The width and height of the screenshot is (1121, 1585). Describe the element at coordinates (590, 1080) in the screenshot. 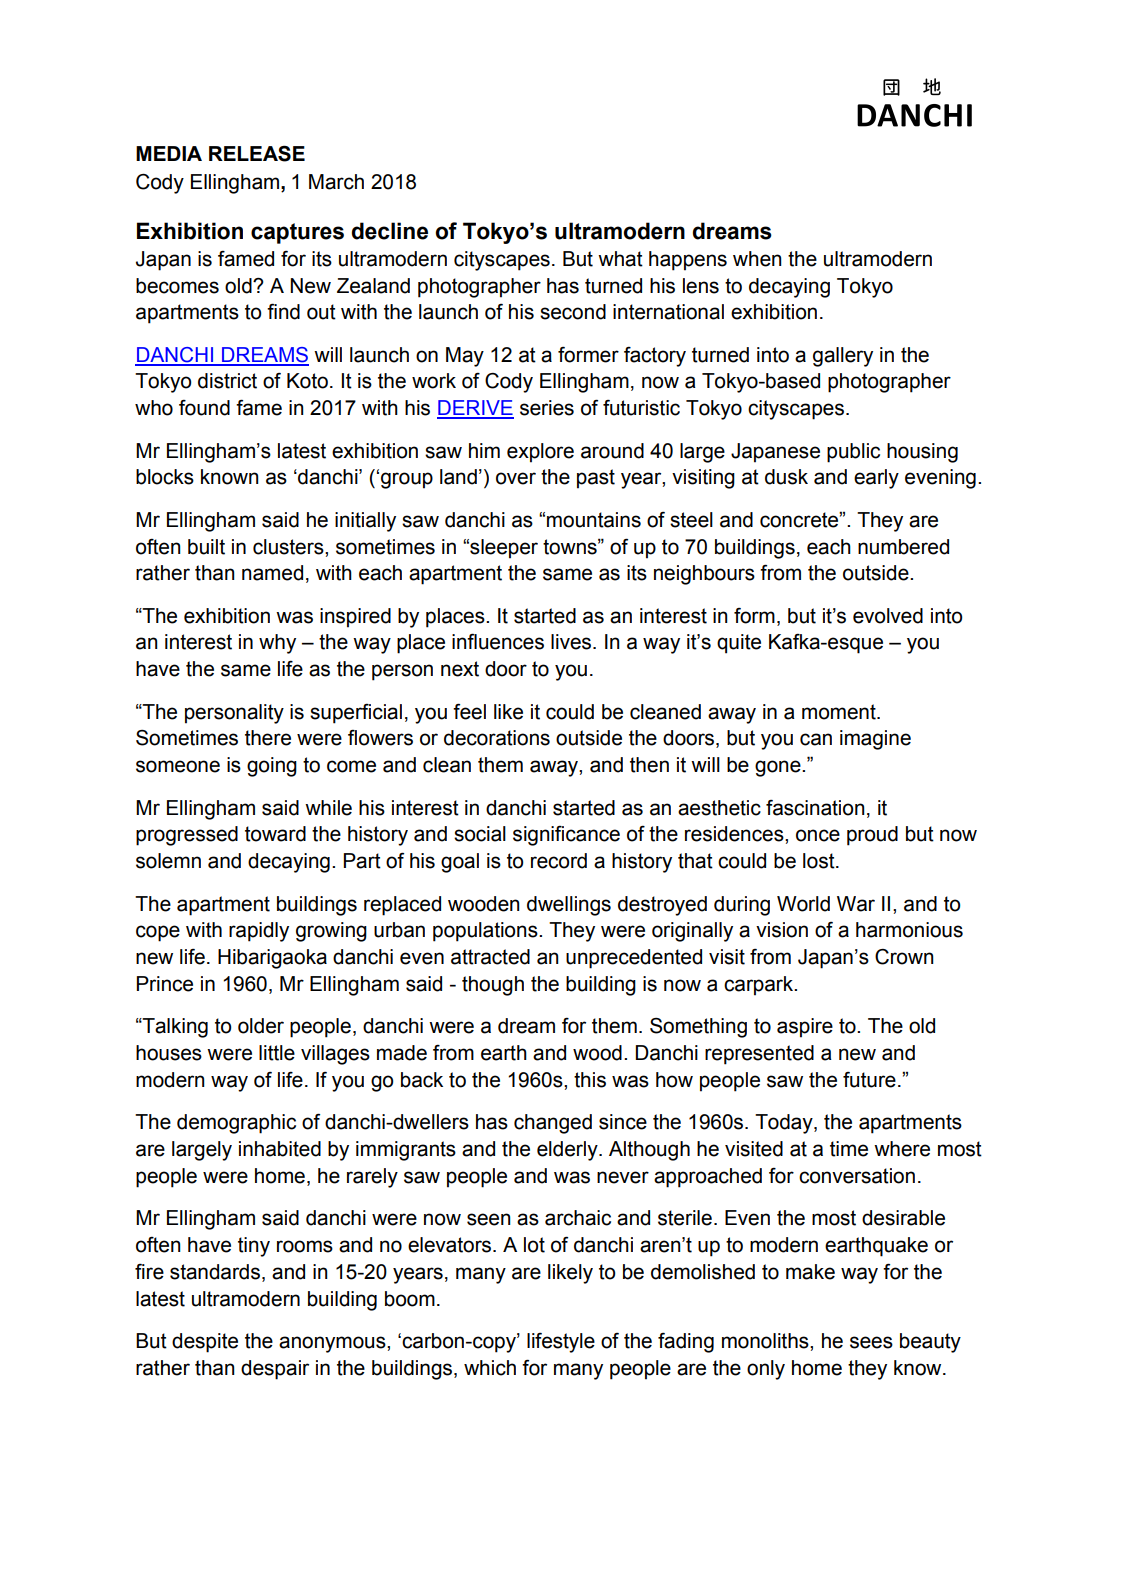

I see `this` at that location.
